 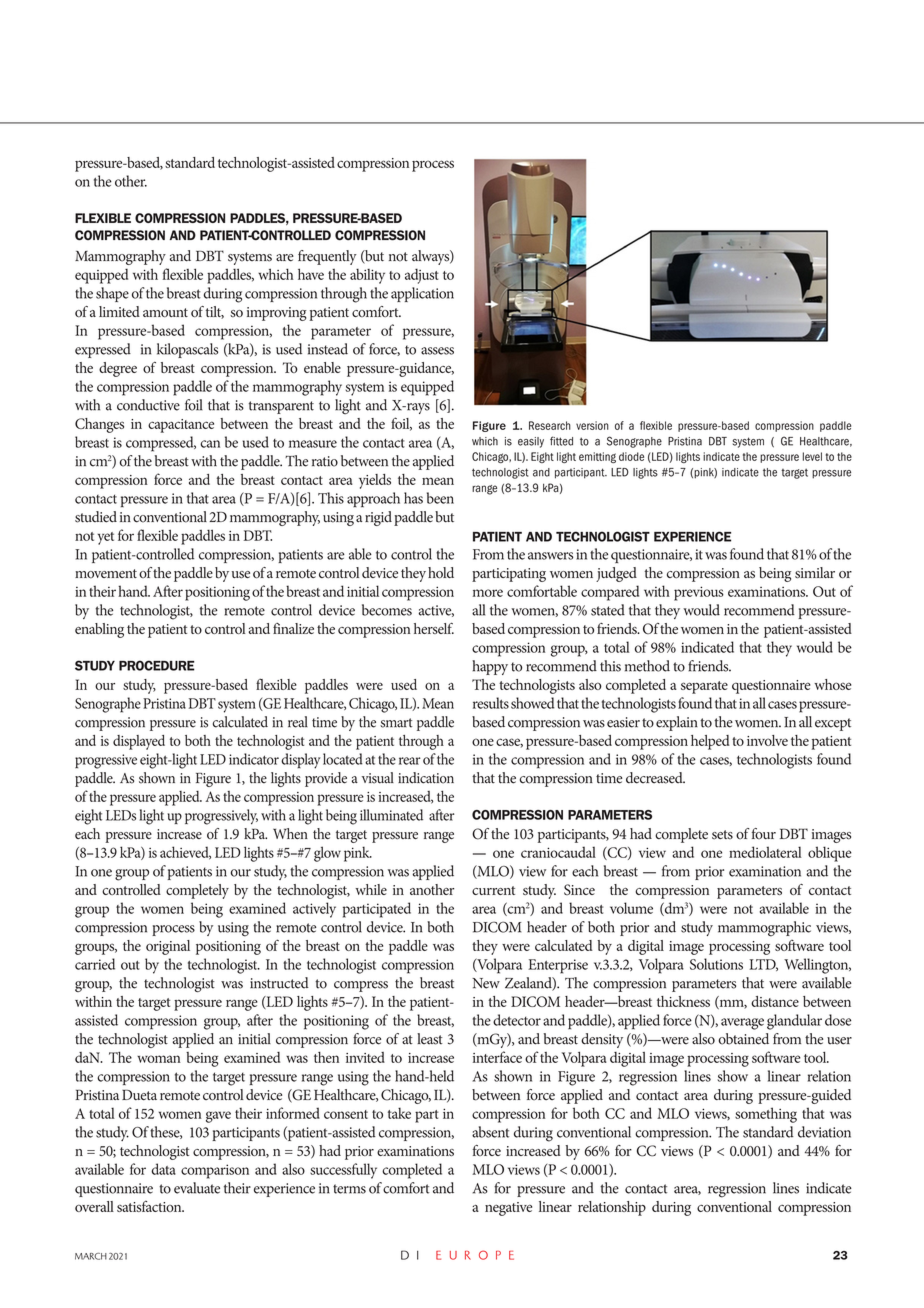 I want to click on more, so click(x=487, y=593).
